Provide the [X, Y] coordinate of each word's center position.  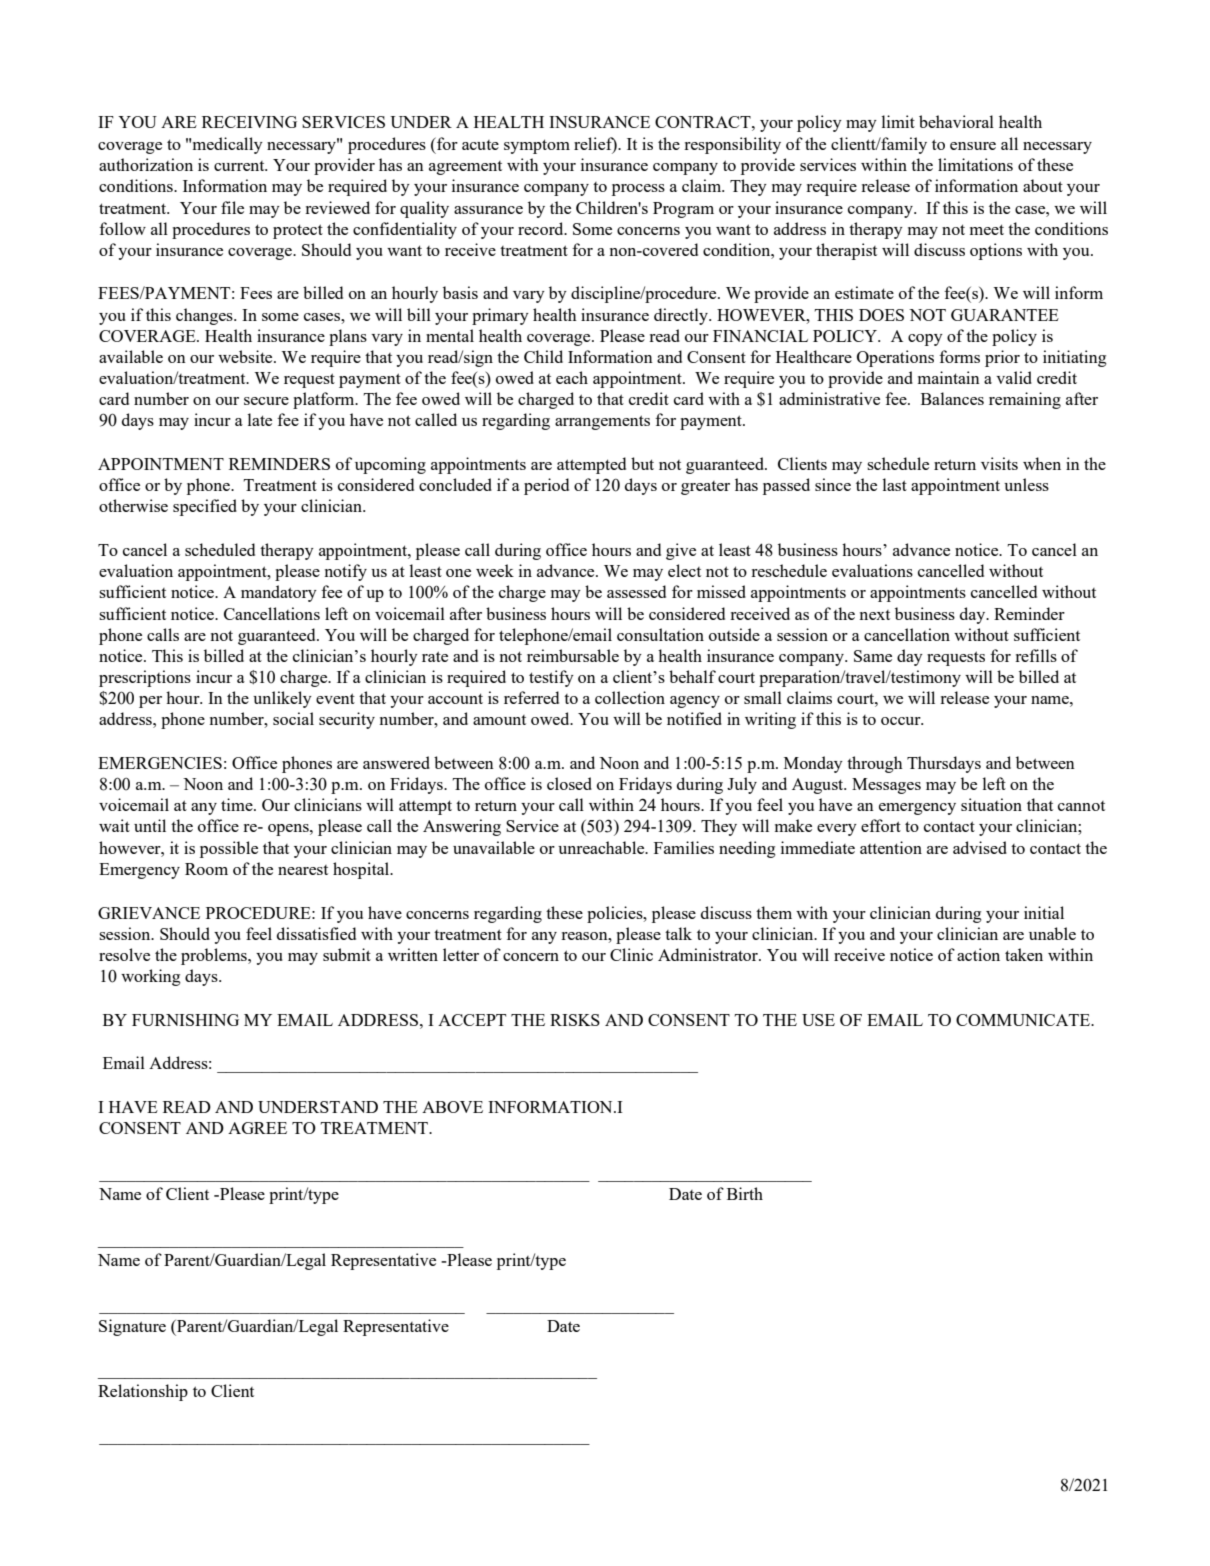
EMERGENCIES [160, 763]
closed [569, 783]
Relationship [143, 1392]
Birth [745, 1193]
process [638, 190]
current [240, 166]
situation [991, 804]
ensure [973, 146]
